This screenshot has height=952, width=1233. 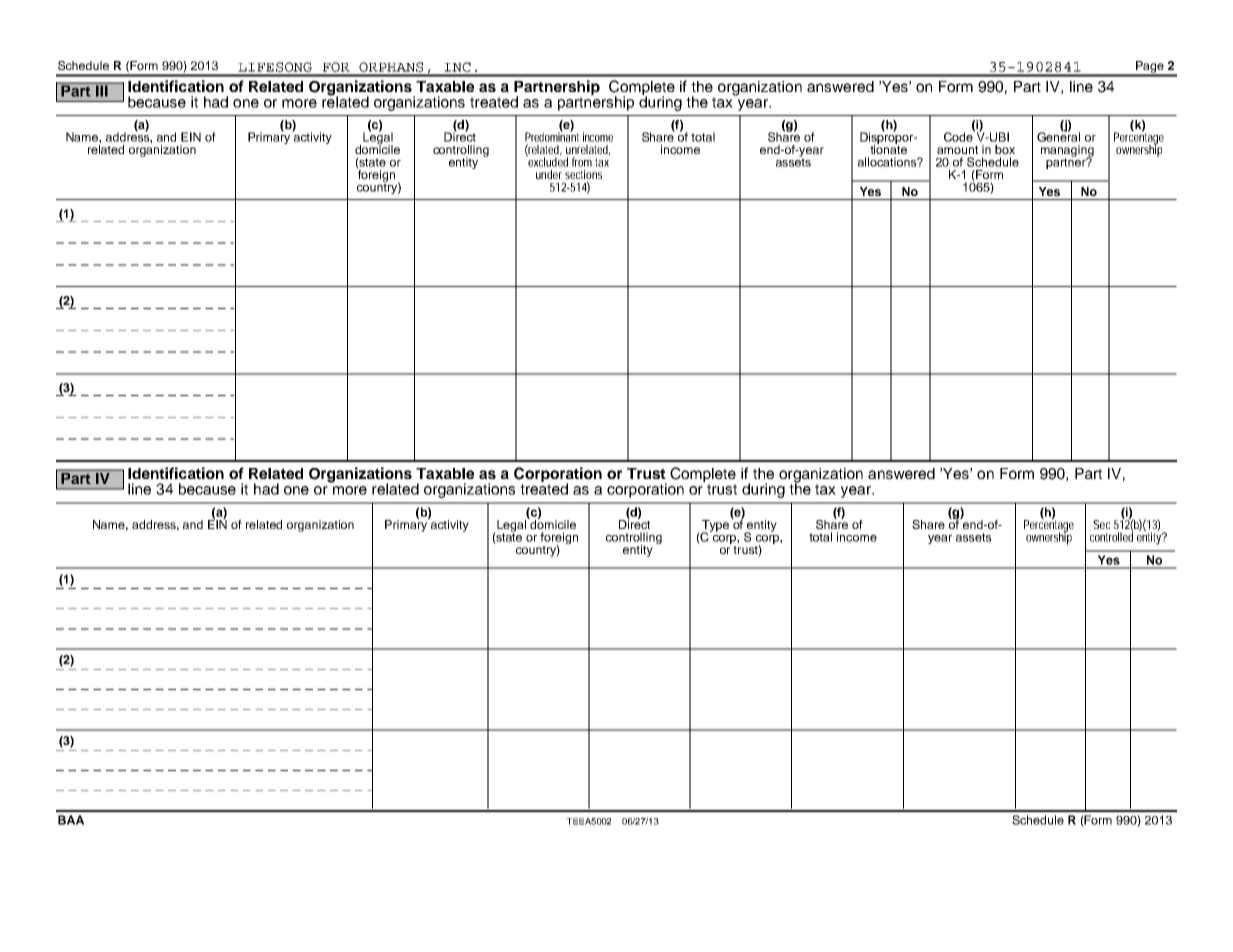 I want to click on from, so click(x=584, y=162).
